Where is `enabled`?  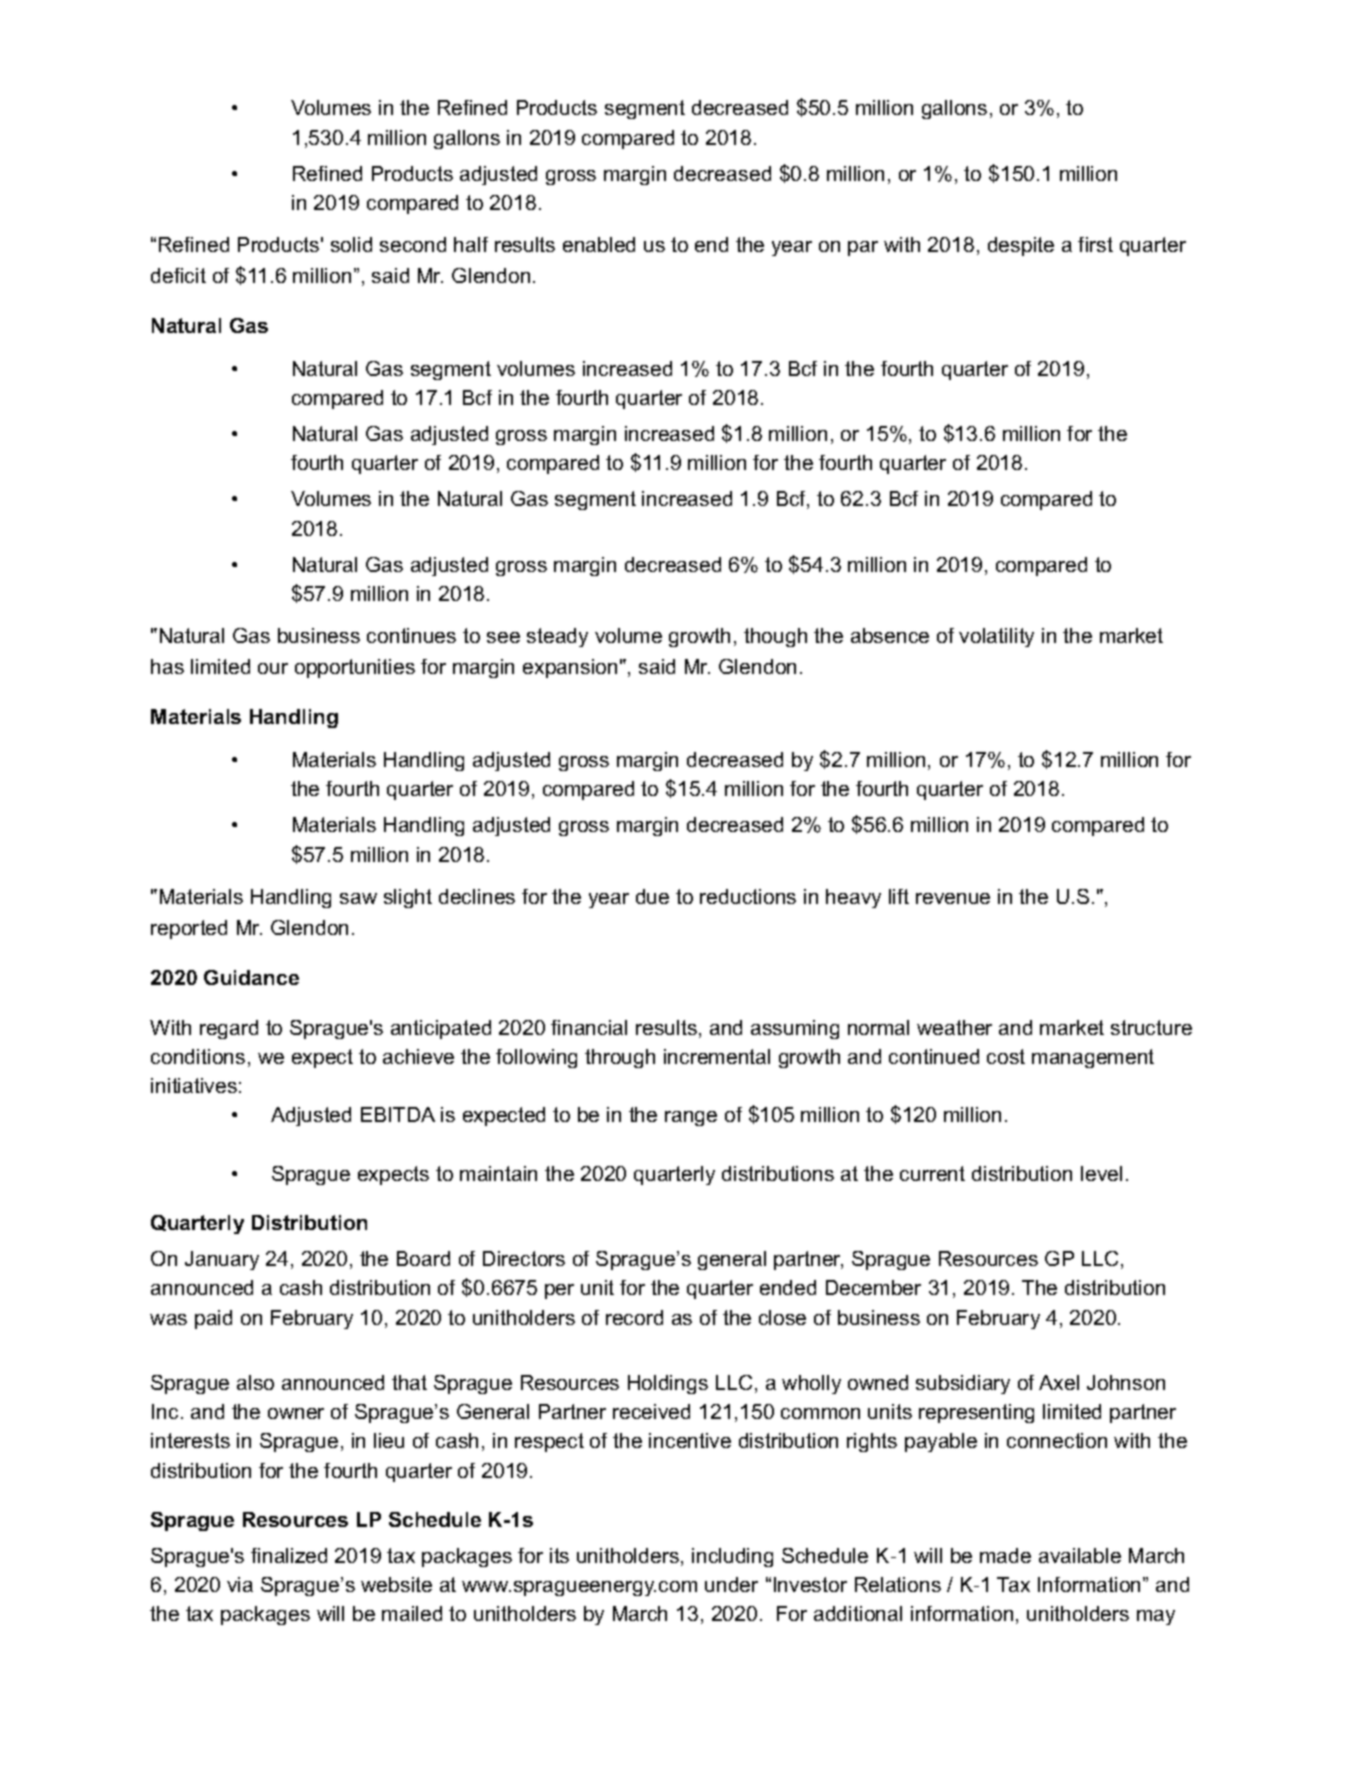 enabled is located at coordinates (599, 244).
